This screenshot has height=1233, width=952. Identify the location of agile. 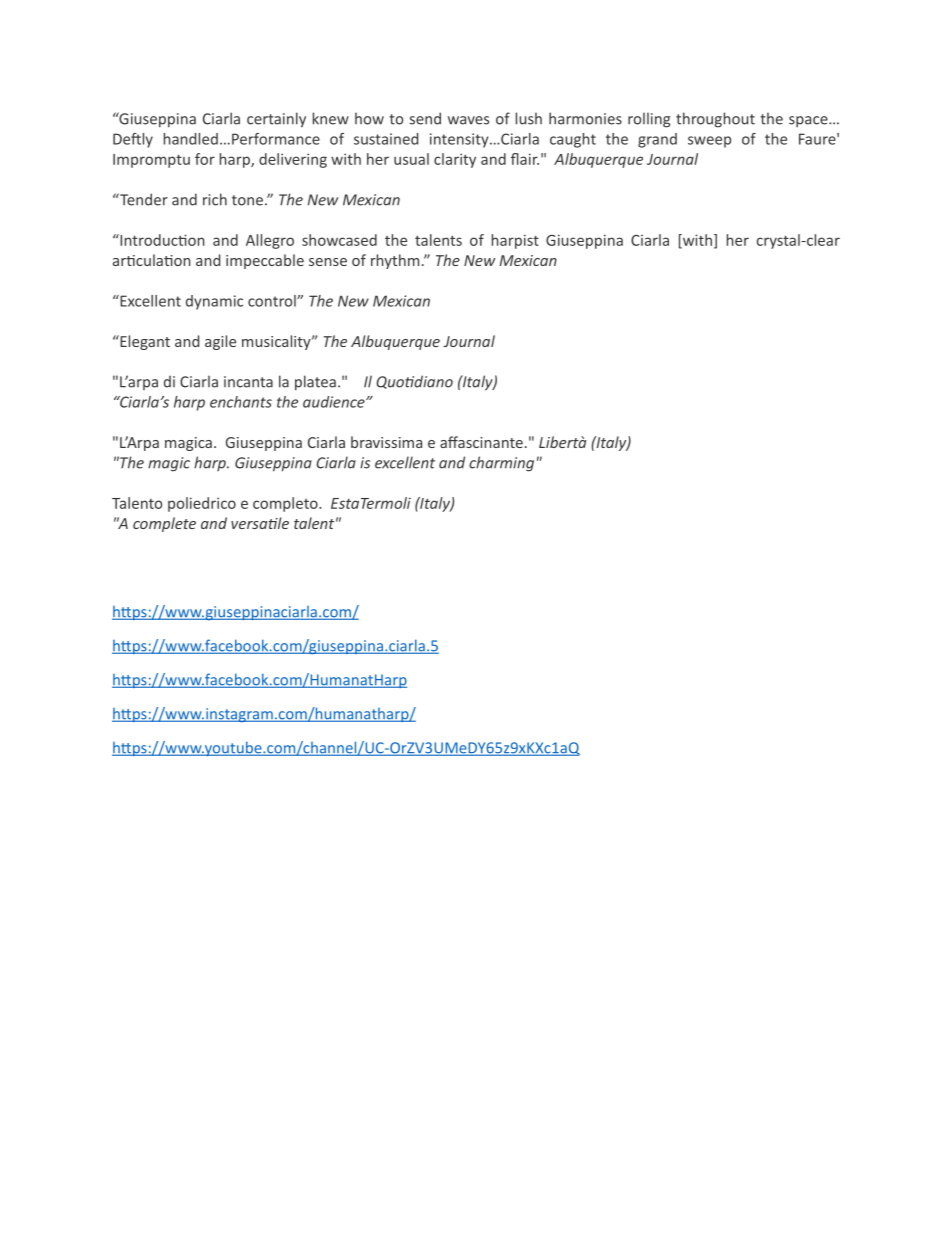
(220, 342).
